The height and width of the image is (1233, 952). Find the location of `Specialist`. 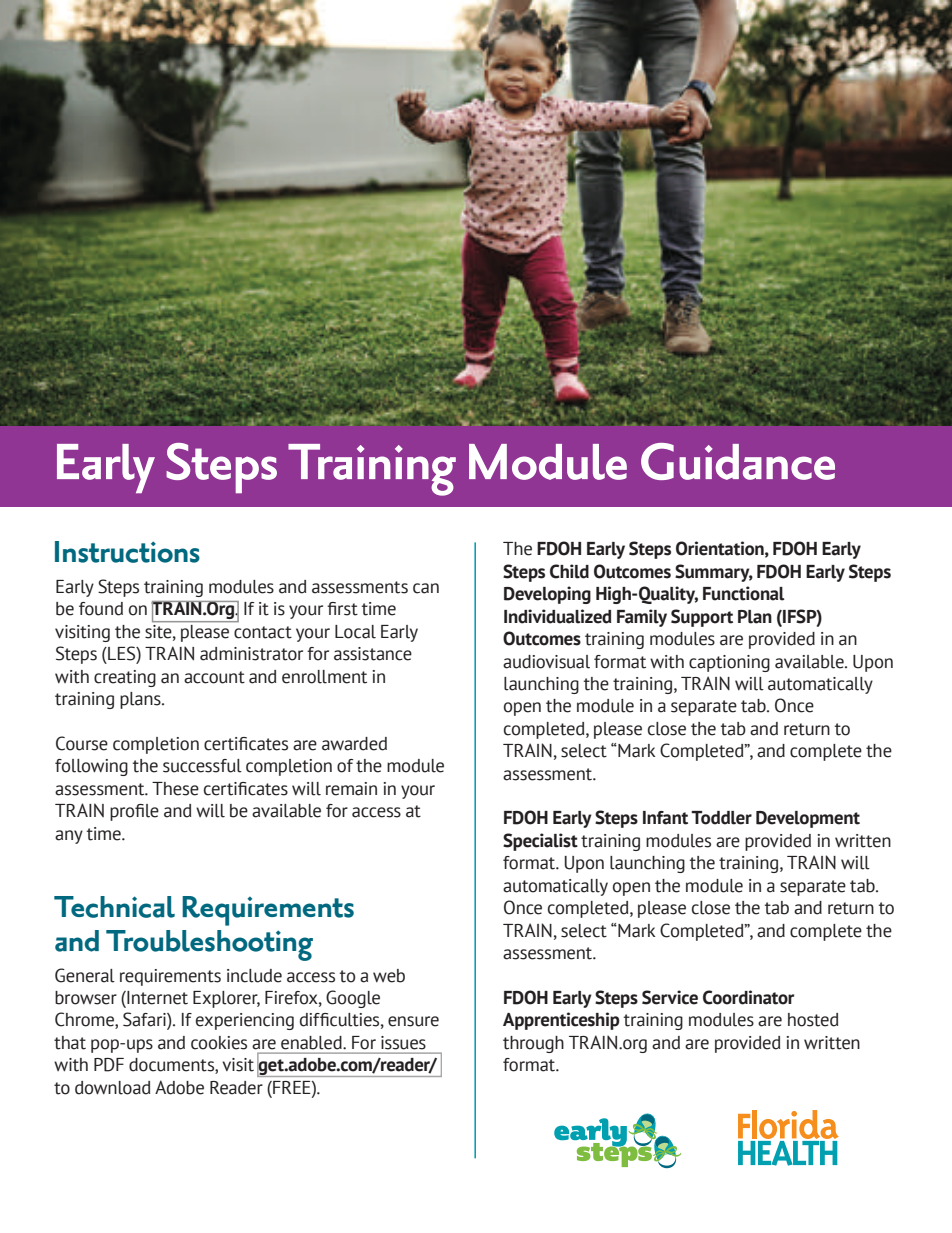

Specialist is located at coordinates (540, 842).
